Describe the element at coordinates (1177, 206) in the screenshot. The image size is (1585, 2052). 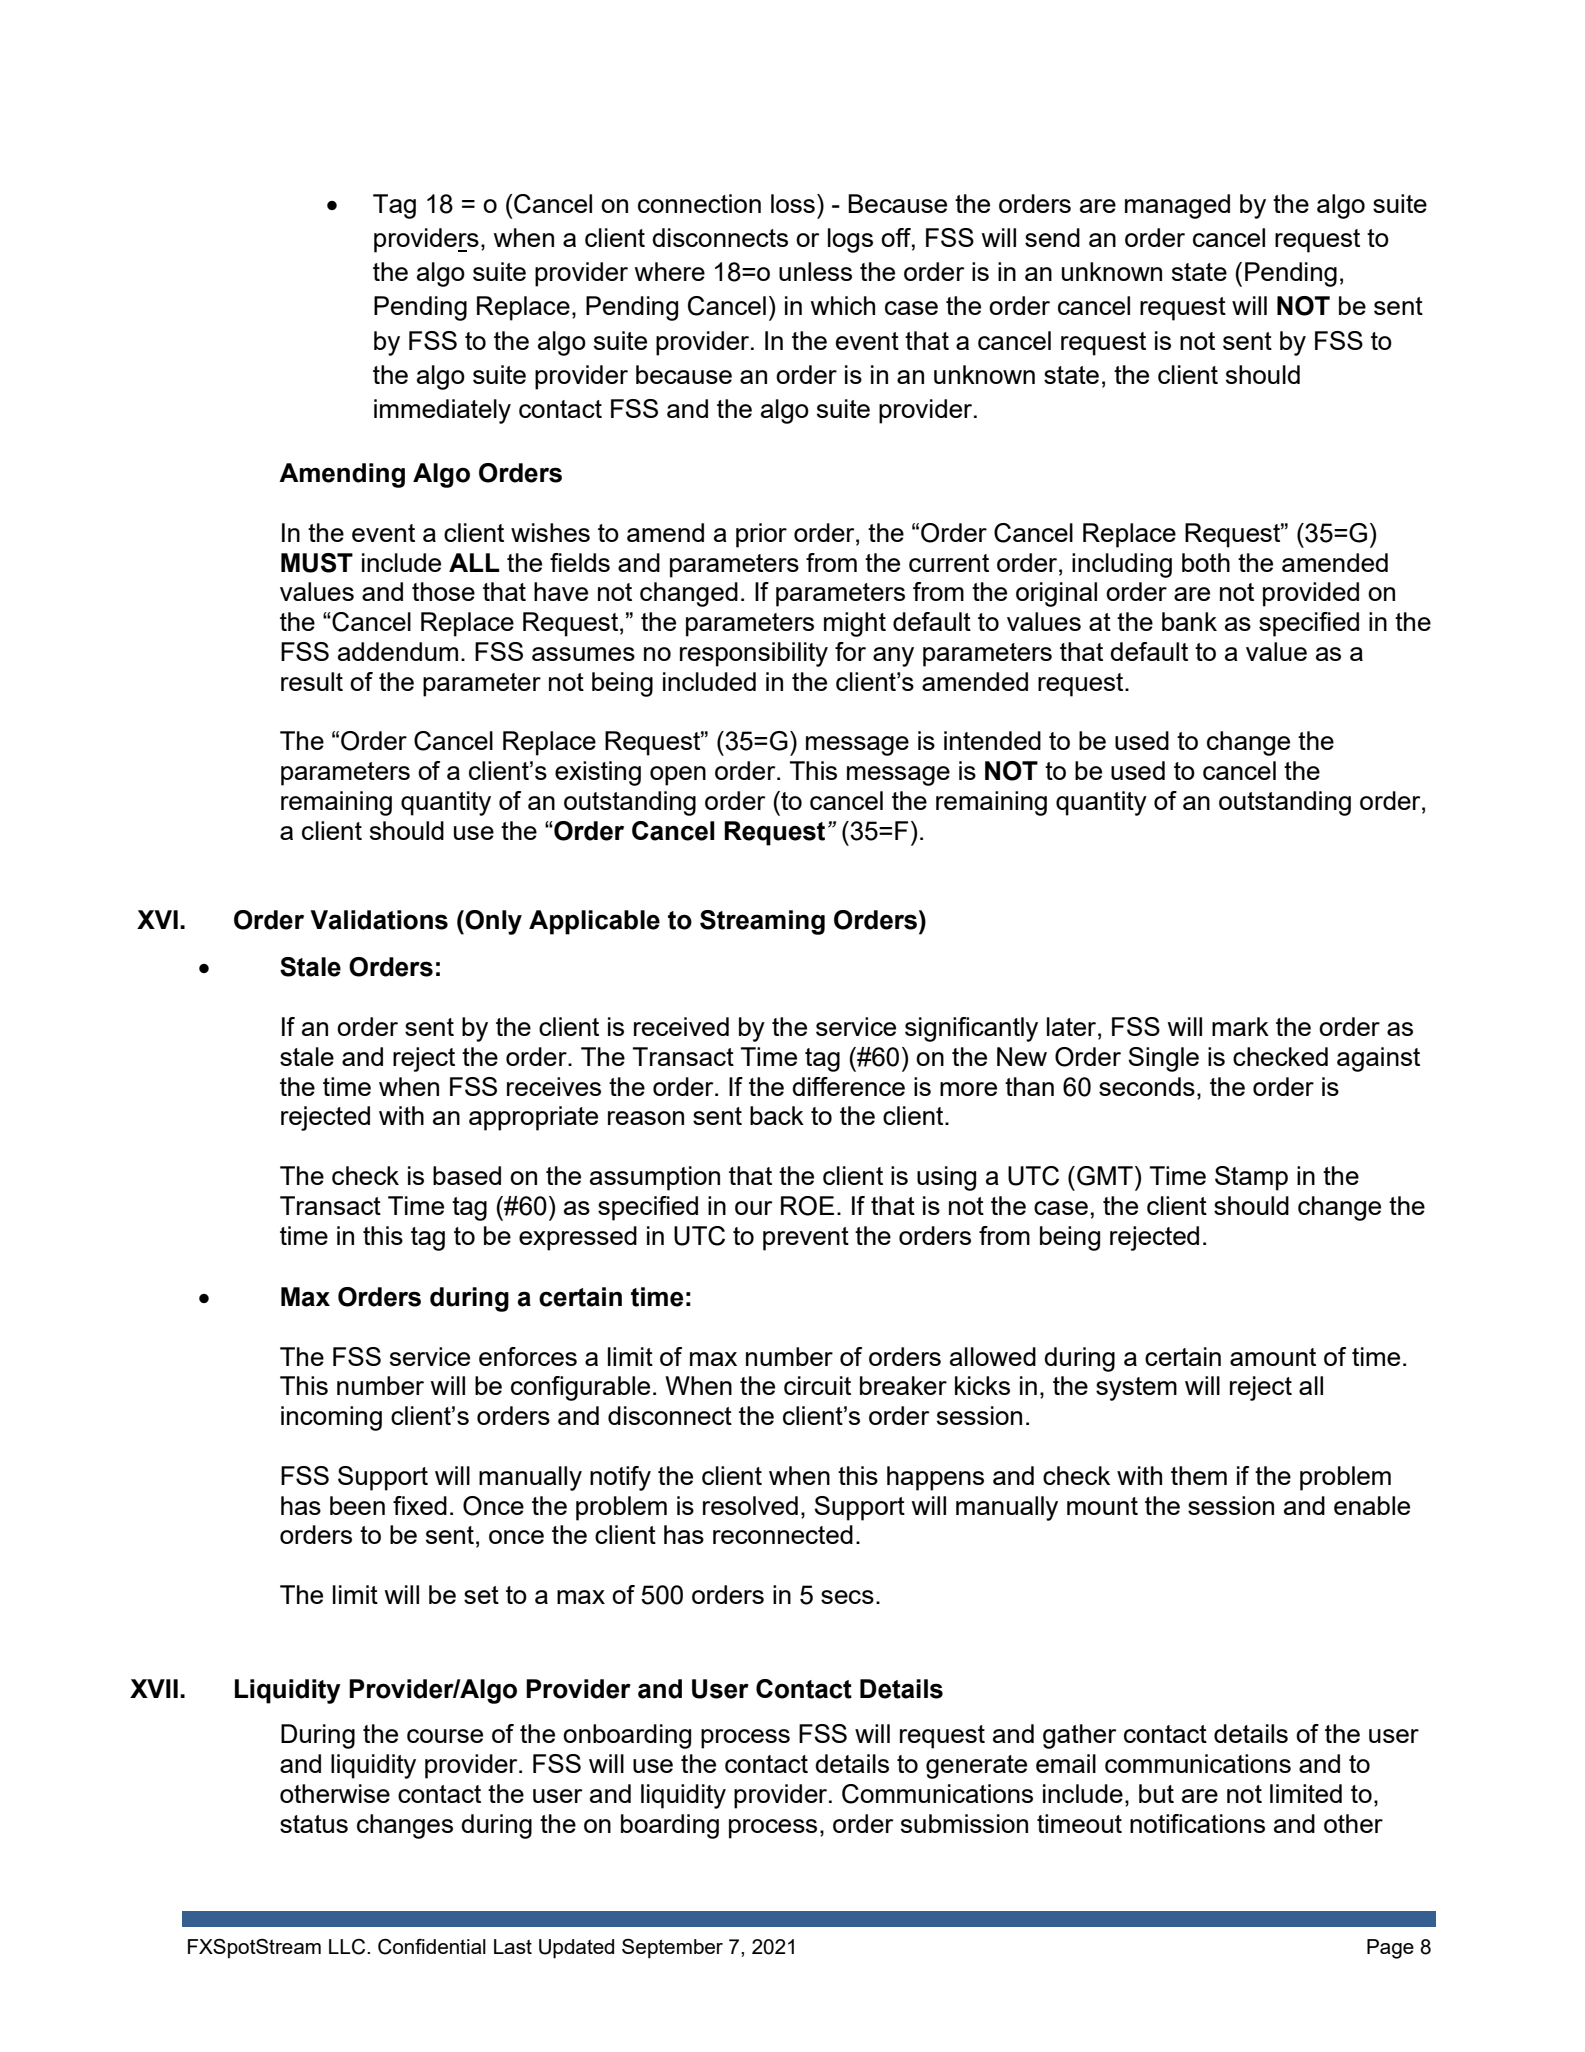
I see `managed` at that location.
